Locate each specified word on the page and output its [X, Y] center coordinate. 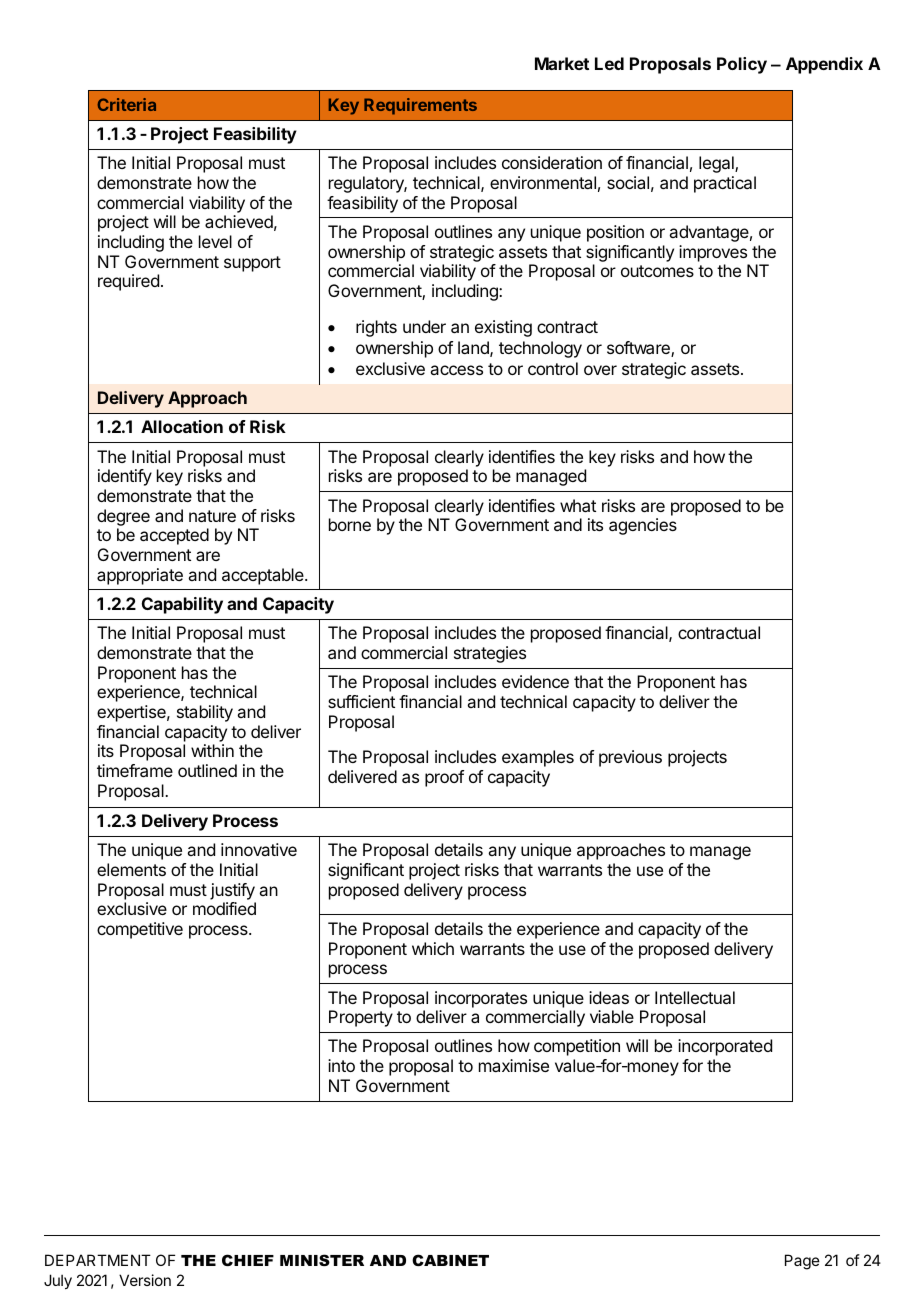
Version [145, 1280]
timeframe [135, 770]
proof [444, 778]
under [424, 326]
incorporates [481, 999]
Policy [742, 65]
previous [630, 758]
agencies [643, 526]
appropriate [140, 576]
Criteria [126, 104]
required [128, 282]
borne [350, 524]
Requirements [420, 106]
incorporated [725, 1047]
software [639, 349]
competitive [140, 930]
